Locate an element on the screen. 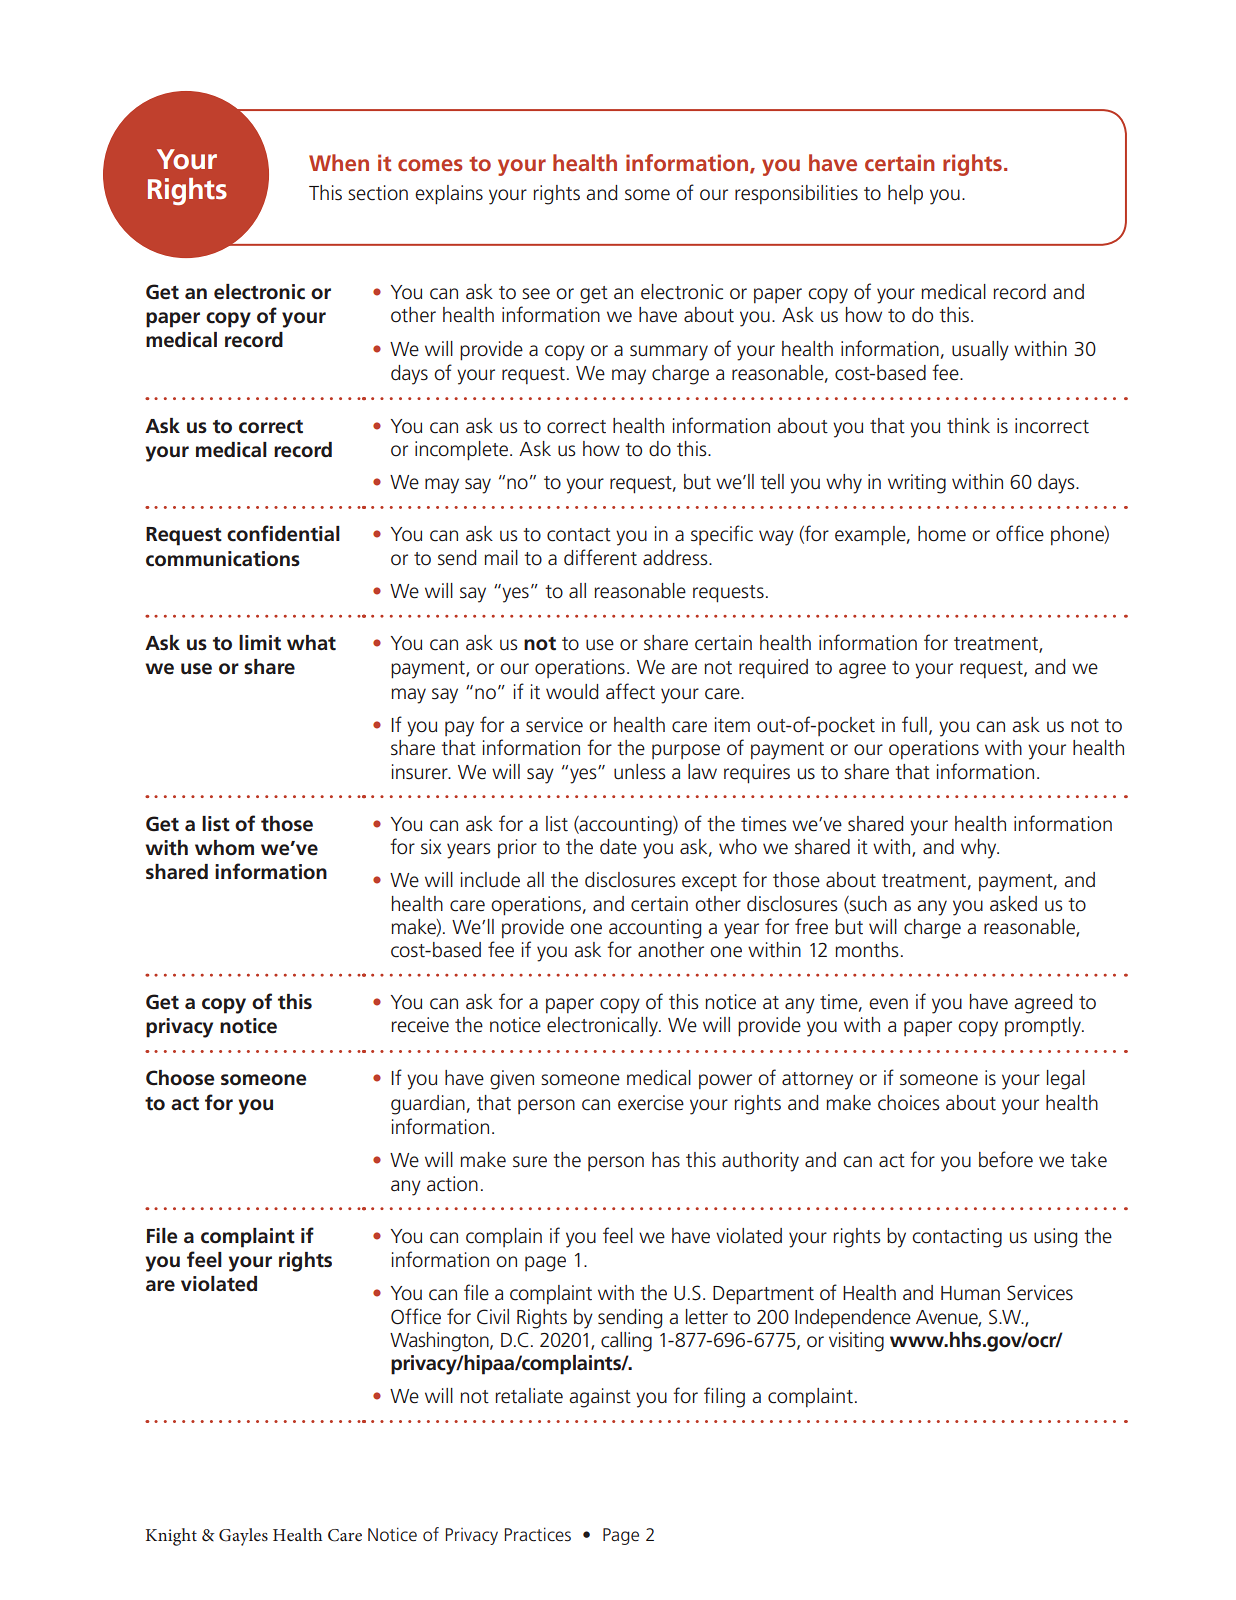 This screenshot has width=1236, height=1600. limit is located at coordinates (260, 643).
